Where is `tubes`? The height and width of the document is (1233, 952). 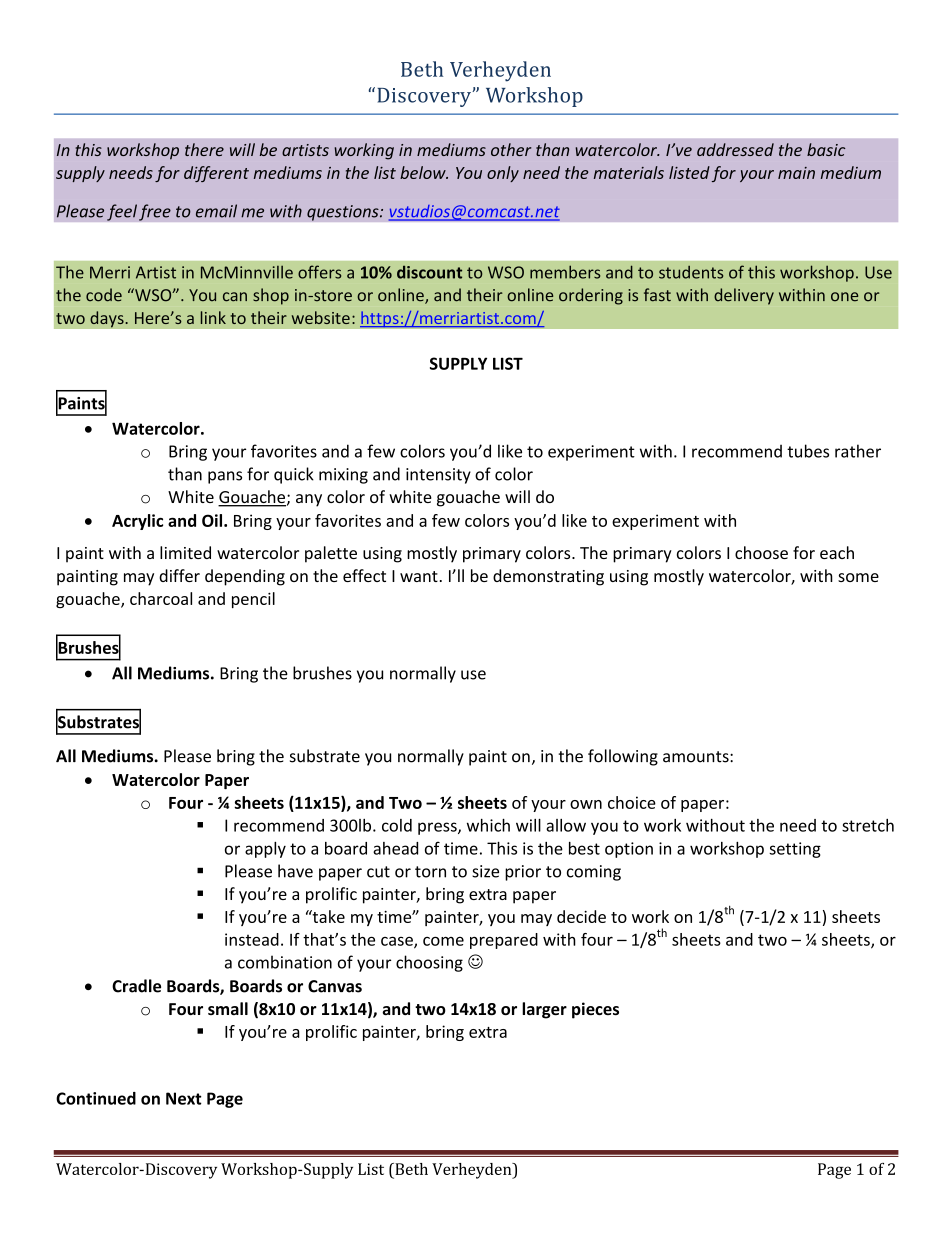 tubes is located at coordinates (808, 451).
